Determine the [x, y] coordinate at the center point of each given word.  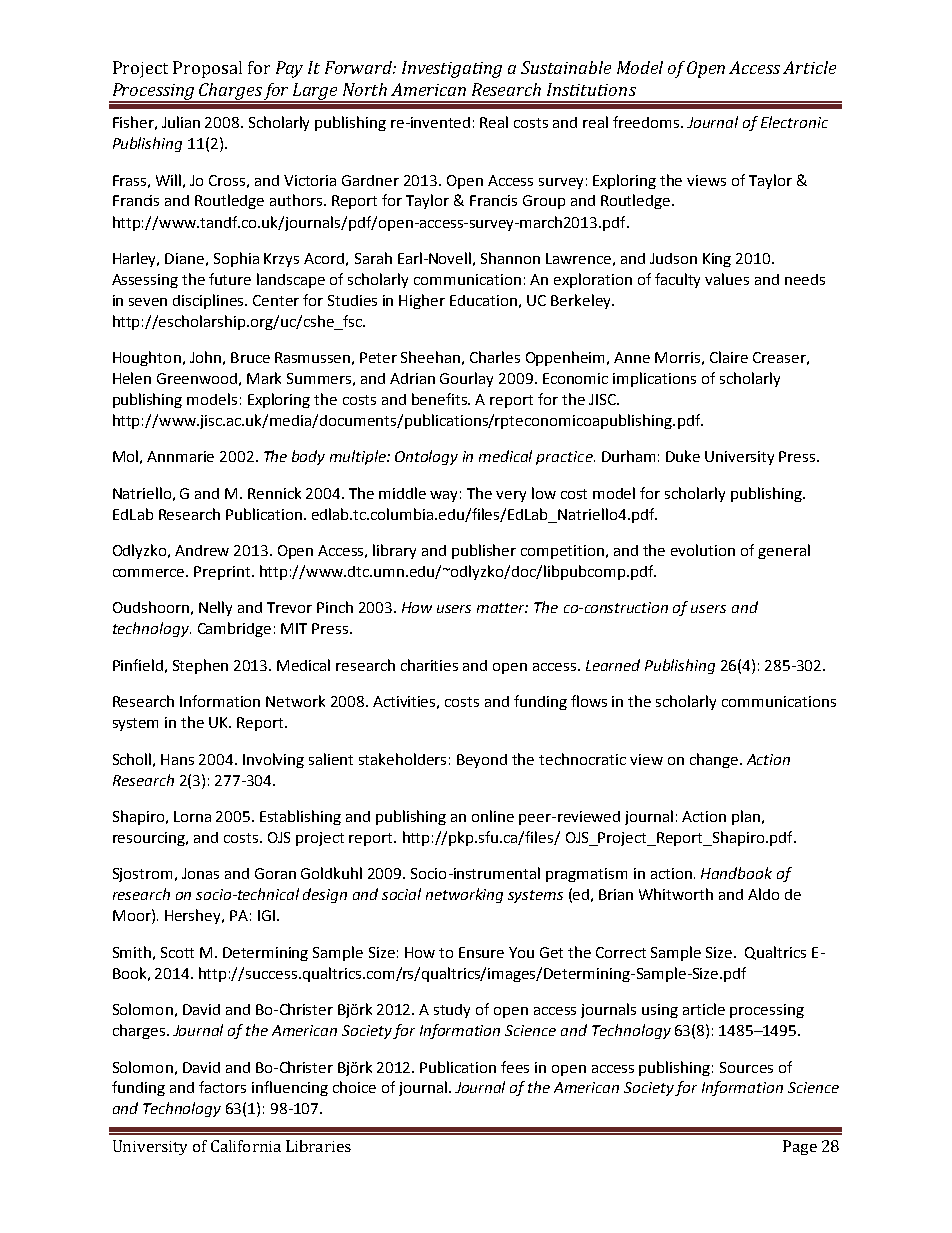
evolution [703, 550]
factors [222, 1087]
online [493, 816]
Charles [495, 357]
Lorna [192, 816]
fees [515, 1067]
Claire [729, 357]
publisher [484, 551]
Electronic [794, 122]
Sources [746, 1067]
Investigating [452, 69]
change [714, 760]
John [205, 357]
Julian [181, 122]
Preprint [223, 573]
